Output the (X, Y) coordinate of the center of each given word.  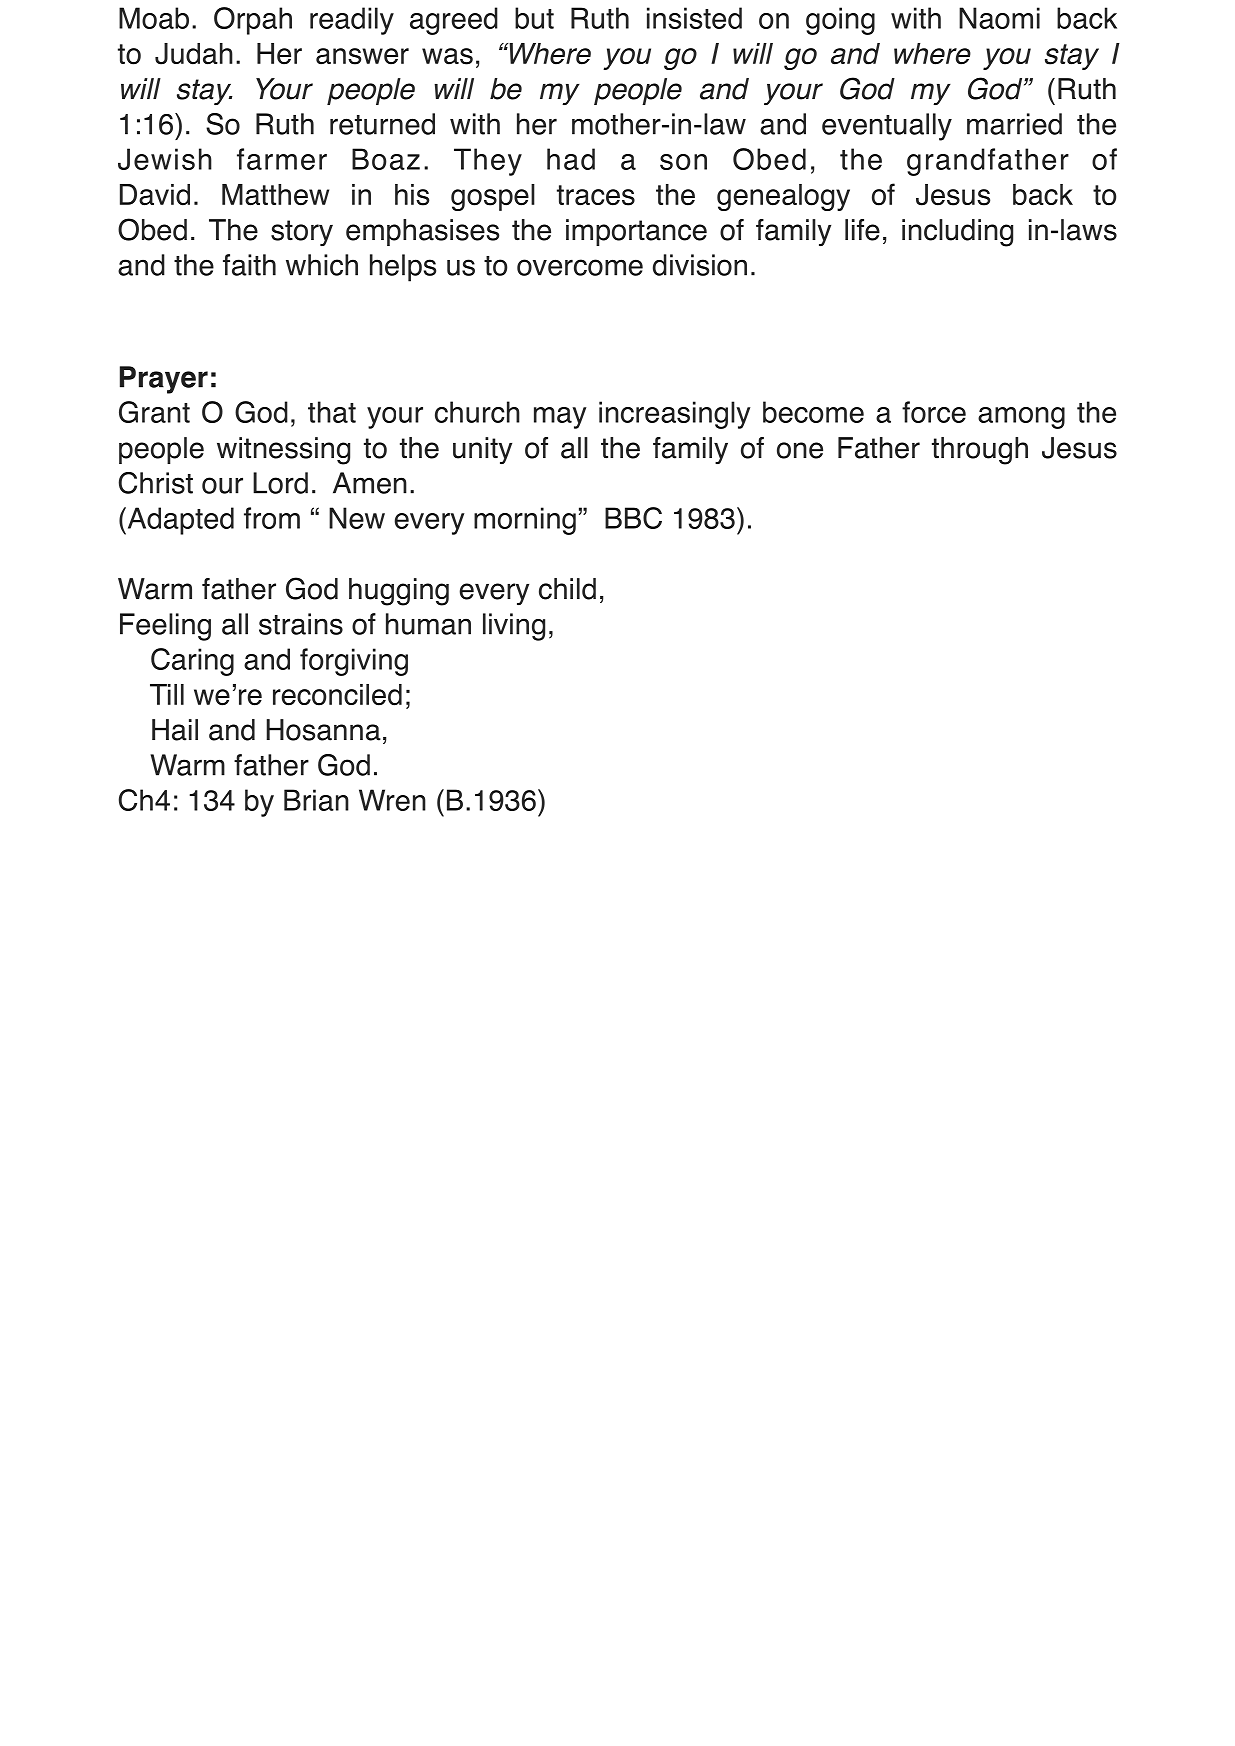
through (980, 451)
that (332, 412)
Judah (194, 54)
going (840, 21)
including (957, 233)
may (560, 418)
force (934, 412)
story (302, 233)
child (567, 589)
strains (301, 624)
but (534, 18)
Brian (316, 800)
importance (636, 232)
